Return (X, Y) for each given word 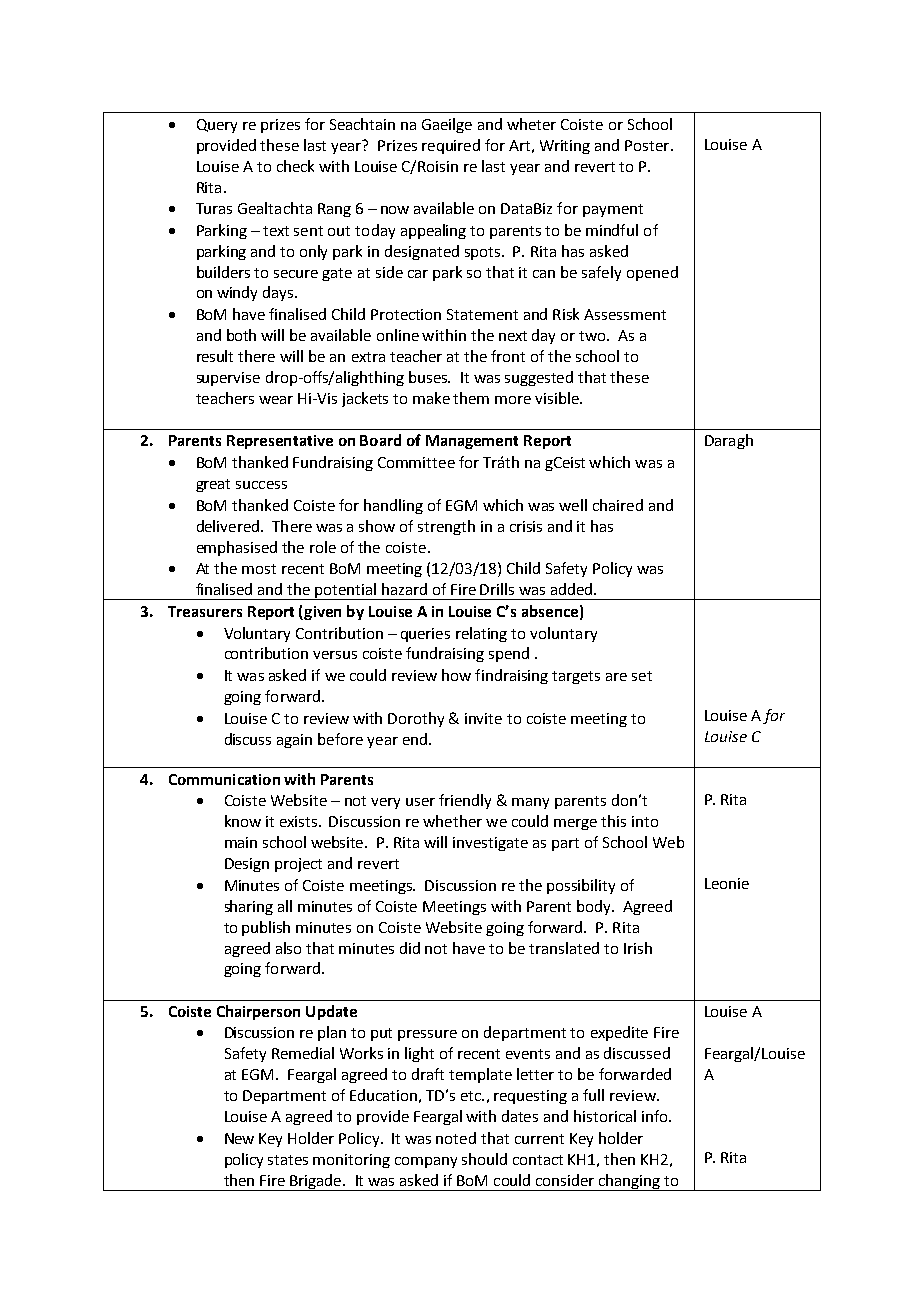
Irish (638, 948)
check (295, 166)
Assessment (625, 314)
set (642, 676)
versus (335, 655)
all (285, 906)
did (410, 948)
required (451, 146)
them (471, 398)
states (288, 1160)
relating (481, 634)
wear (276, 400)
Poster (648, 145)
